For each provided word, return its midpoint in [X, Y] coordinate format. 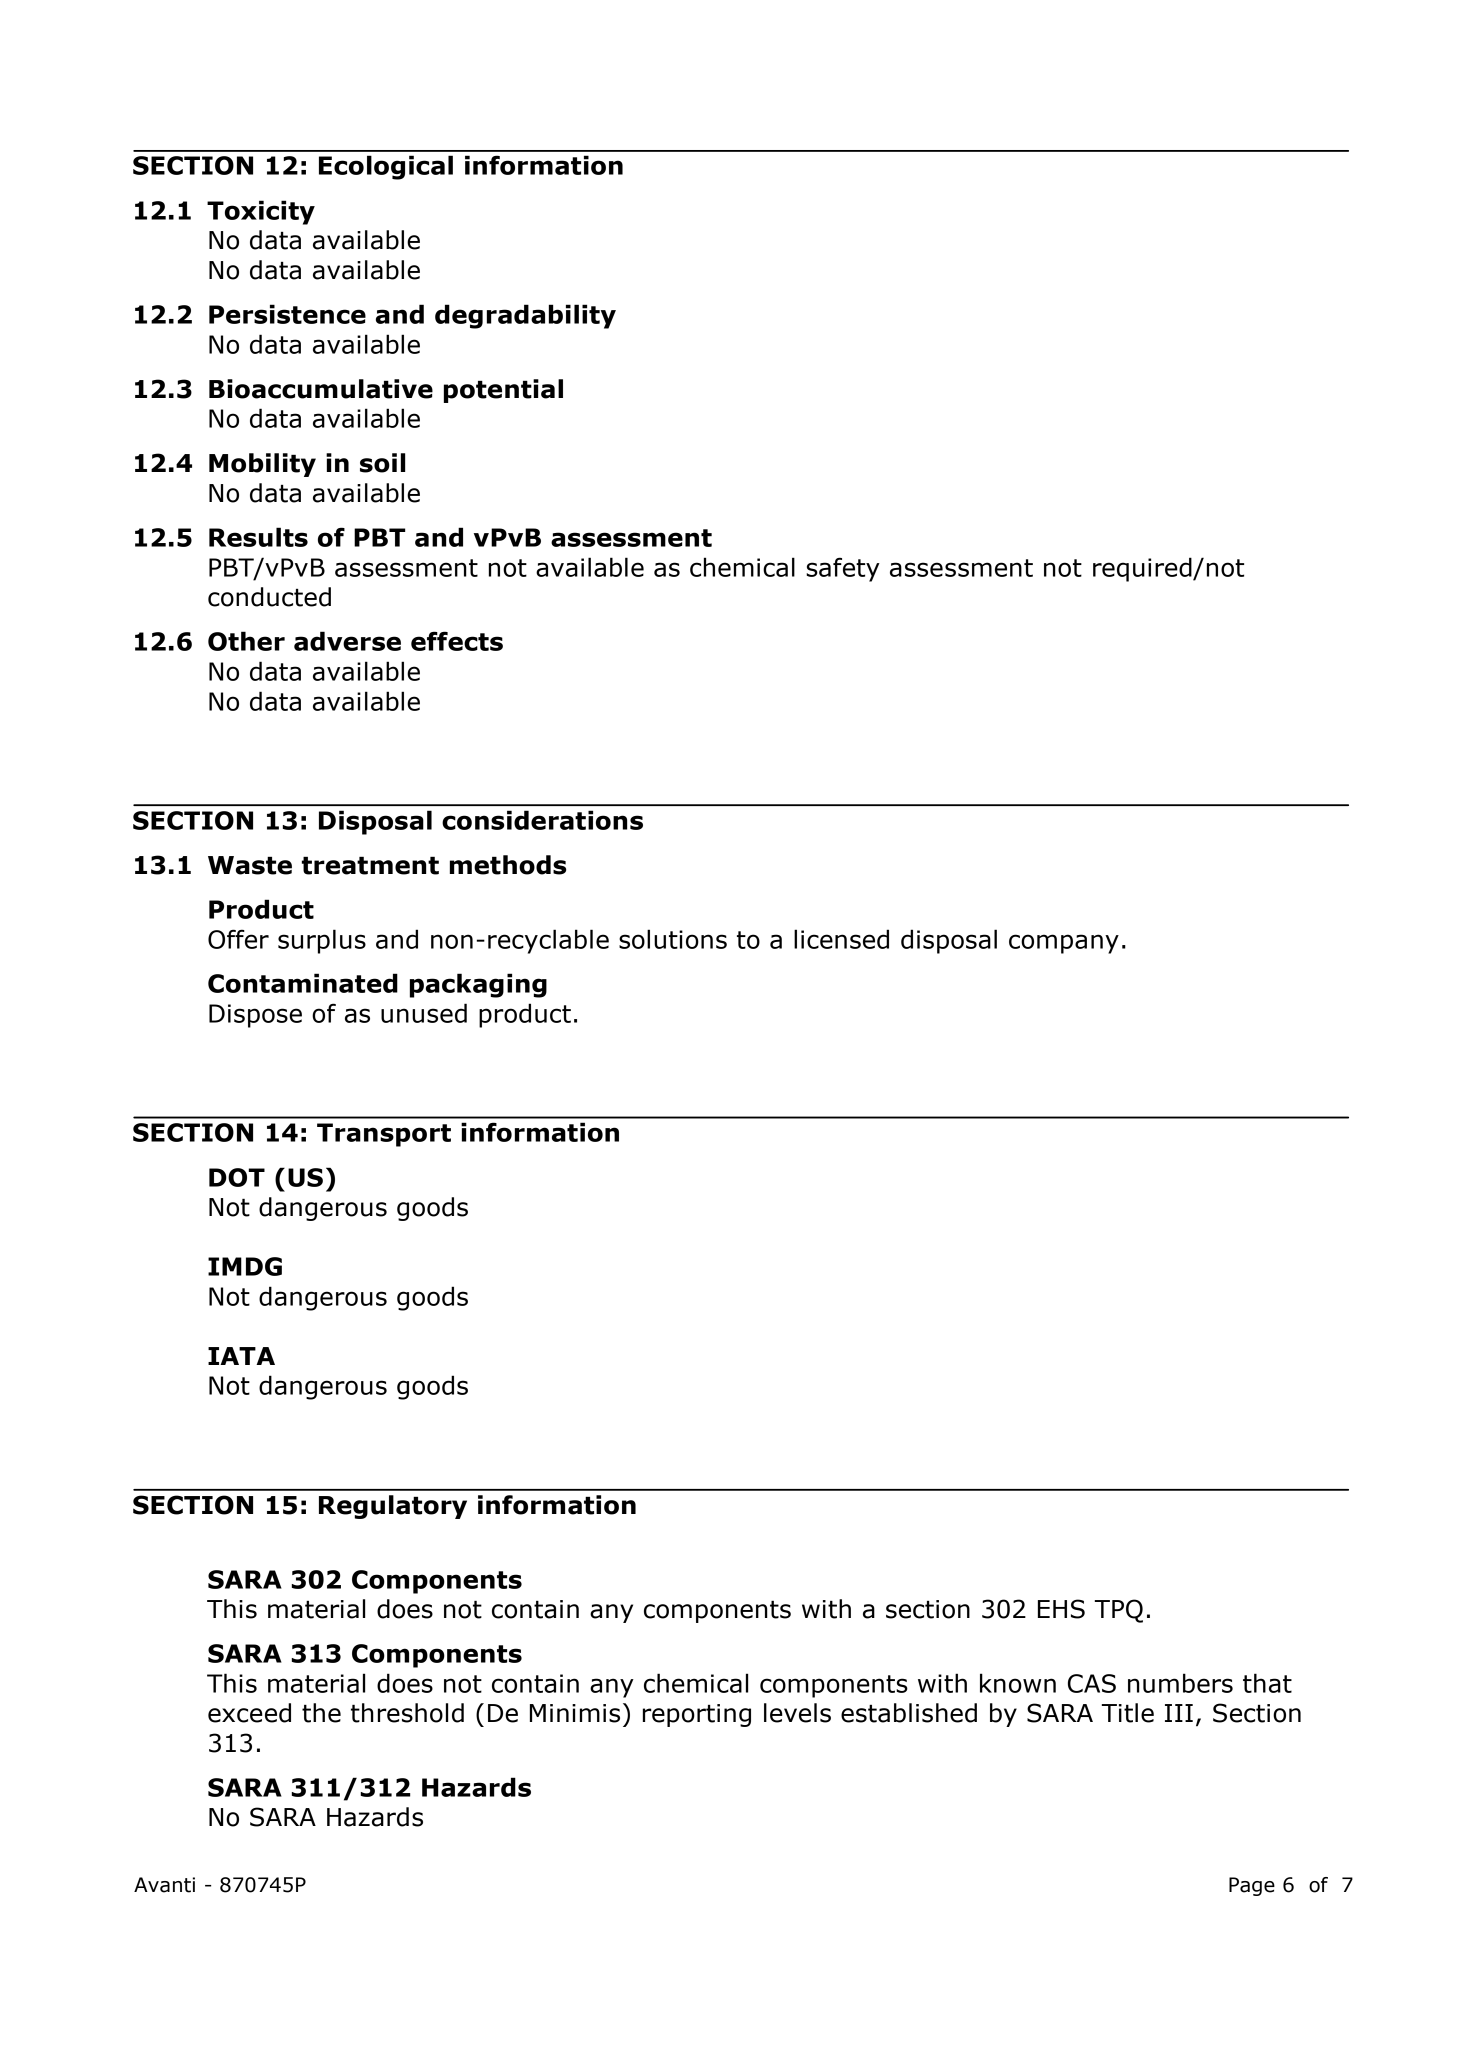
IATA [241, 1356]
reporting [697, 1715]
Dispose [255, 1016]
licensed [841, 939]
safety [843, 569]
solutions [673, 939]
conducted [269, 597]
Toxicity [261, 212]
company [1064, 944]
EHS [1061, 1609]
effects [457, 641]
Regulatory [393, 1507]
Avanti [164, 1885]
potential [503, 391]
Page [1252, 1886]
